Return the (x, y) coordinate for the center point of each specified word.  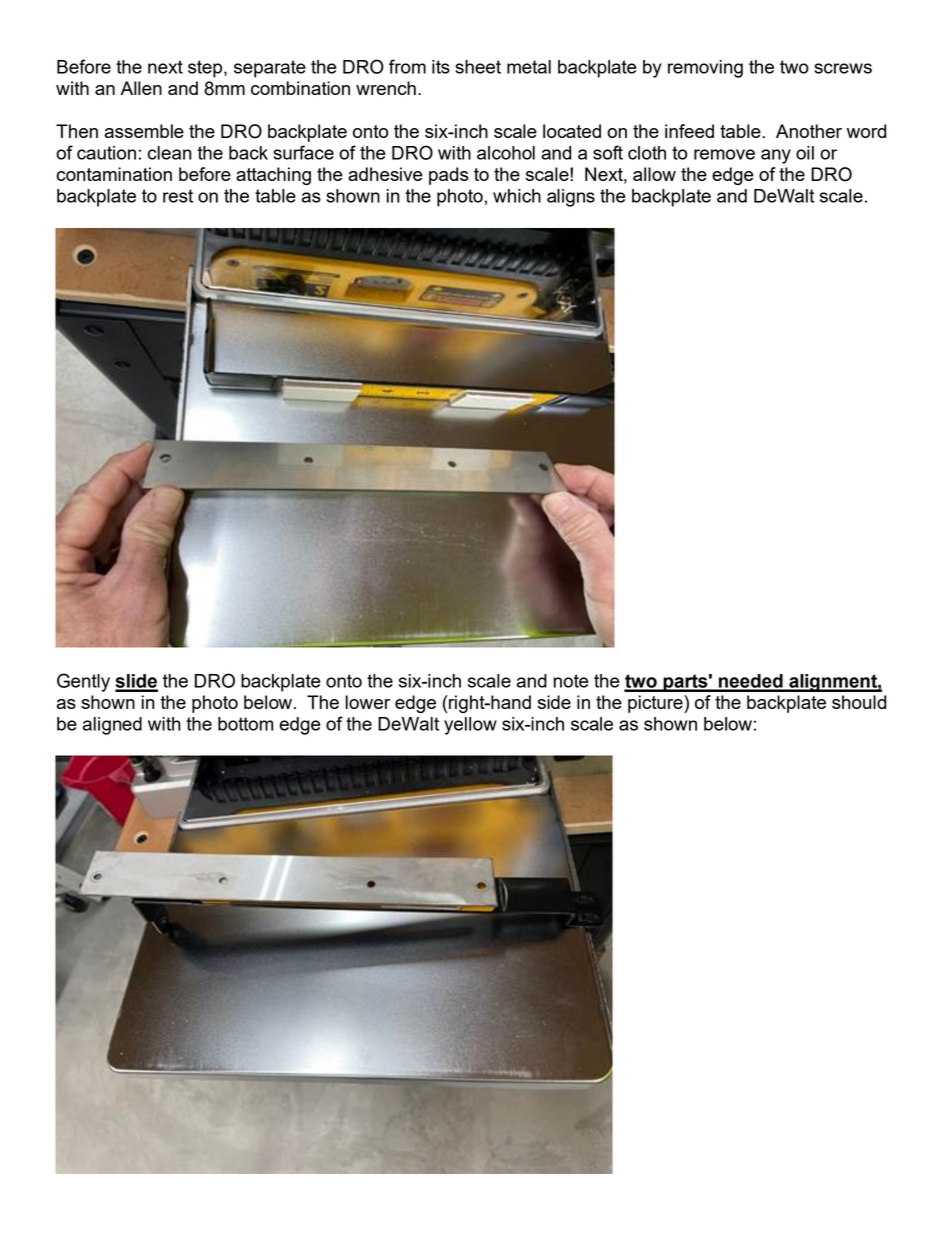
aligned (112, 726)
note (571, 681)
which (517, 196)
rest (178, 196)
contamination (114, 174)
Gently (83, 682)
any (776, 156)
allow (654, 174)
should (859, 702)
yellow (470, 726)
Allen (141, 88)
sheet (478, 67)
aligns (571, 198)
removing (705, 69)
